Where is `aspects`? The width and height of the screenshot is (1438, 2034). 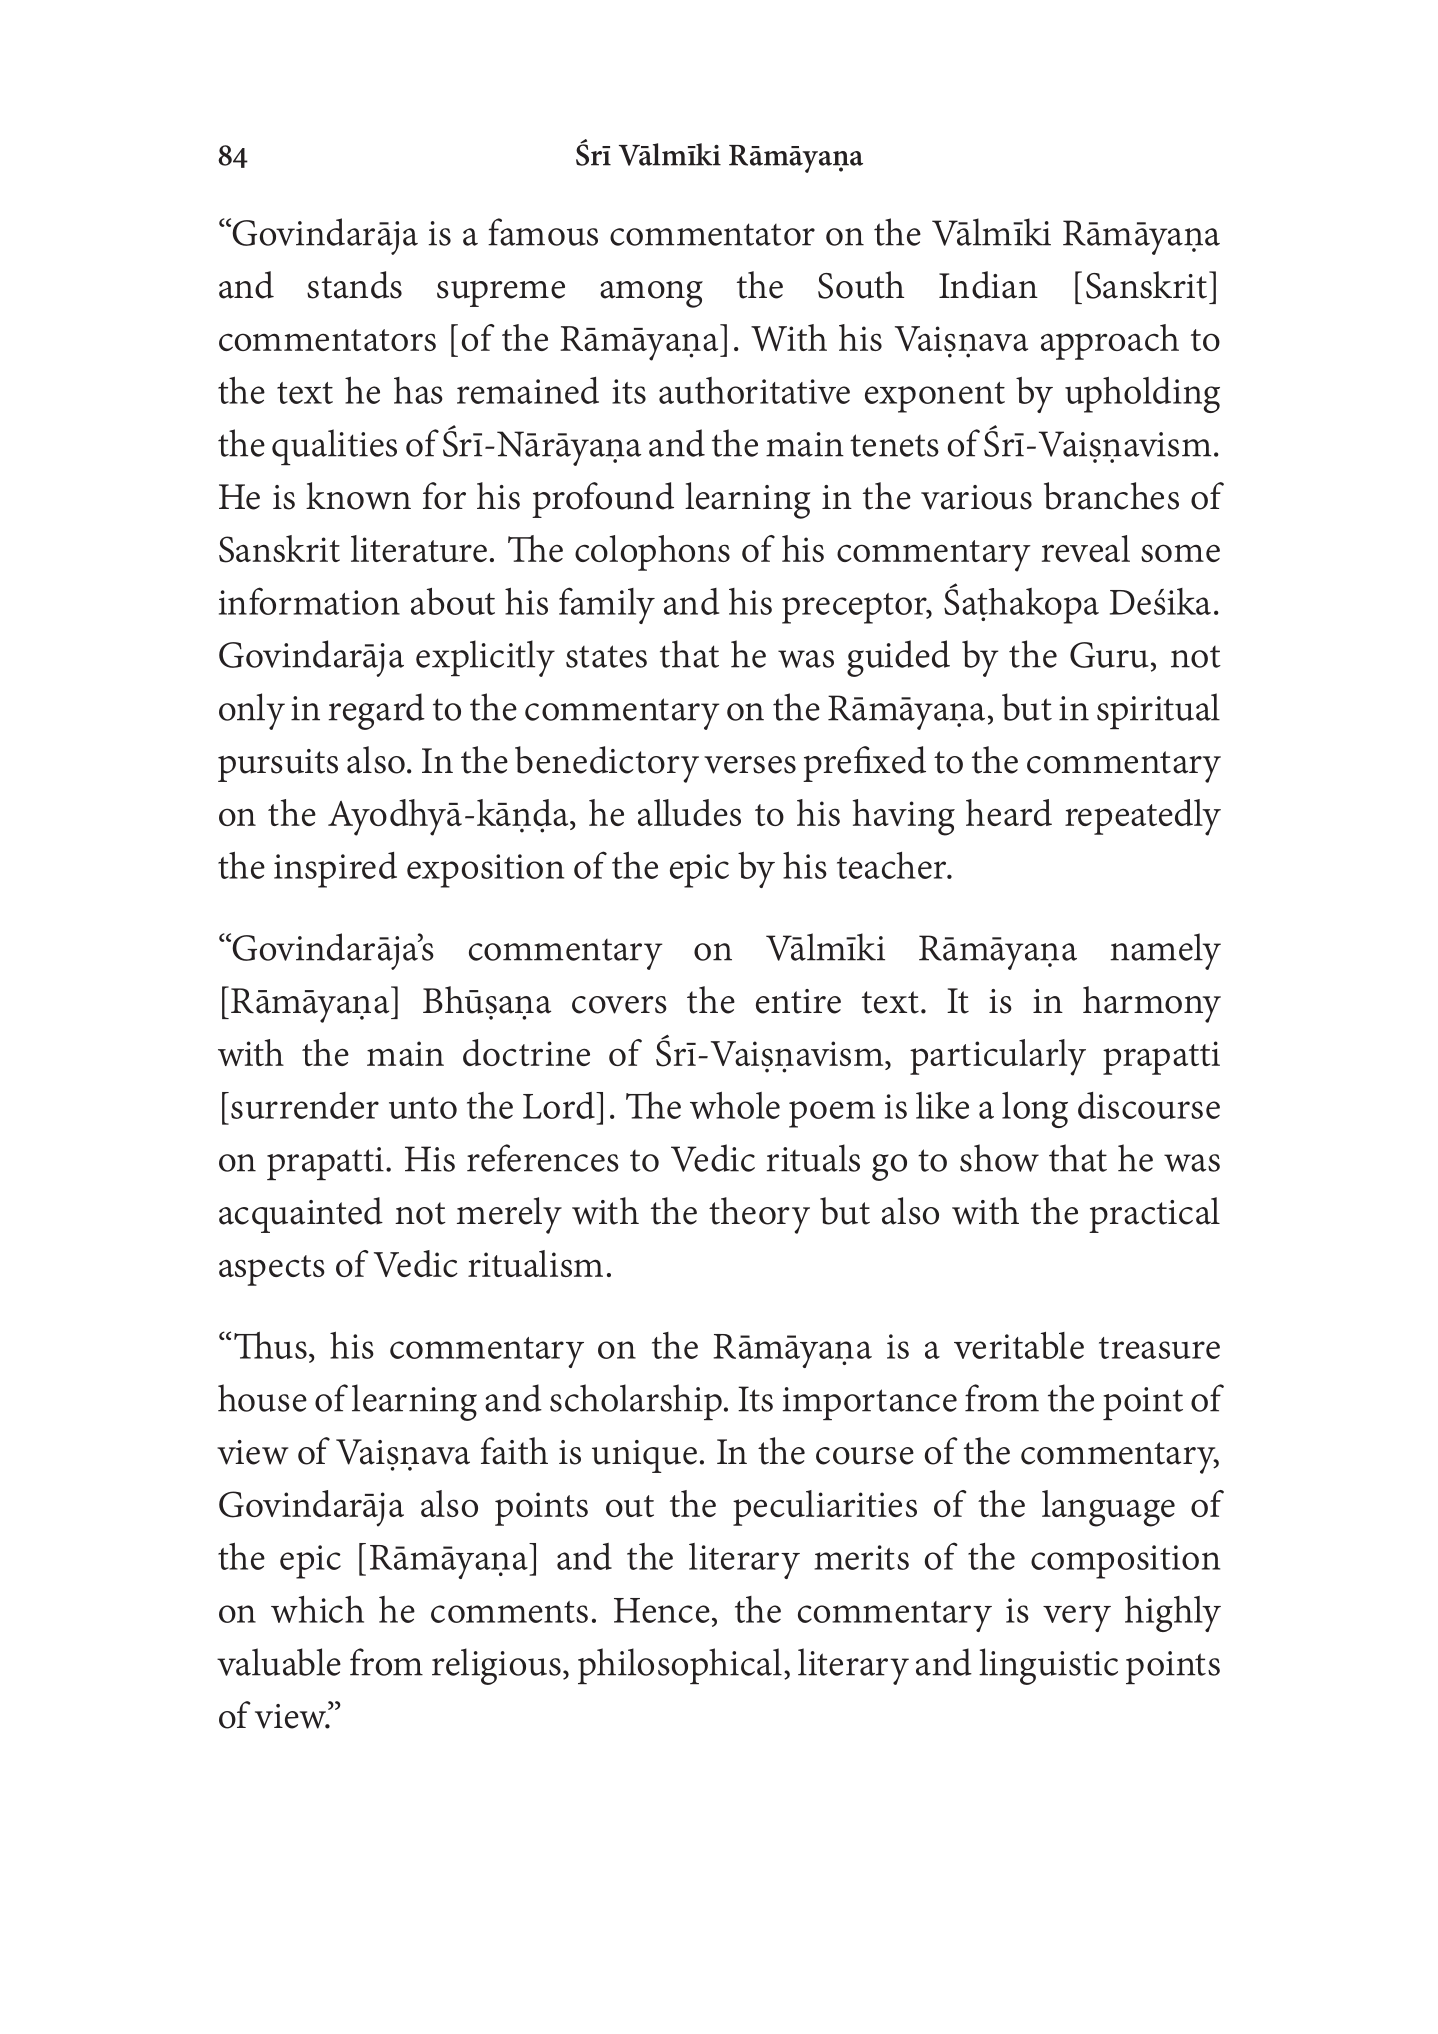
aspects is located at coordinates (272, 1270).
